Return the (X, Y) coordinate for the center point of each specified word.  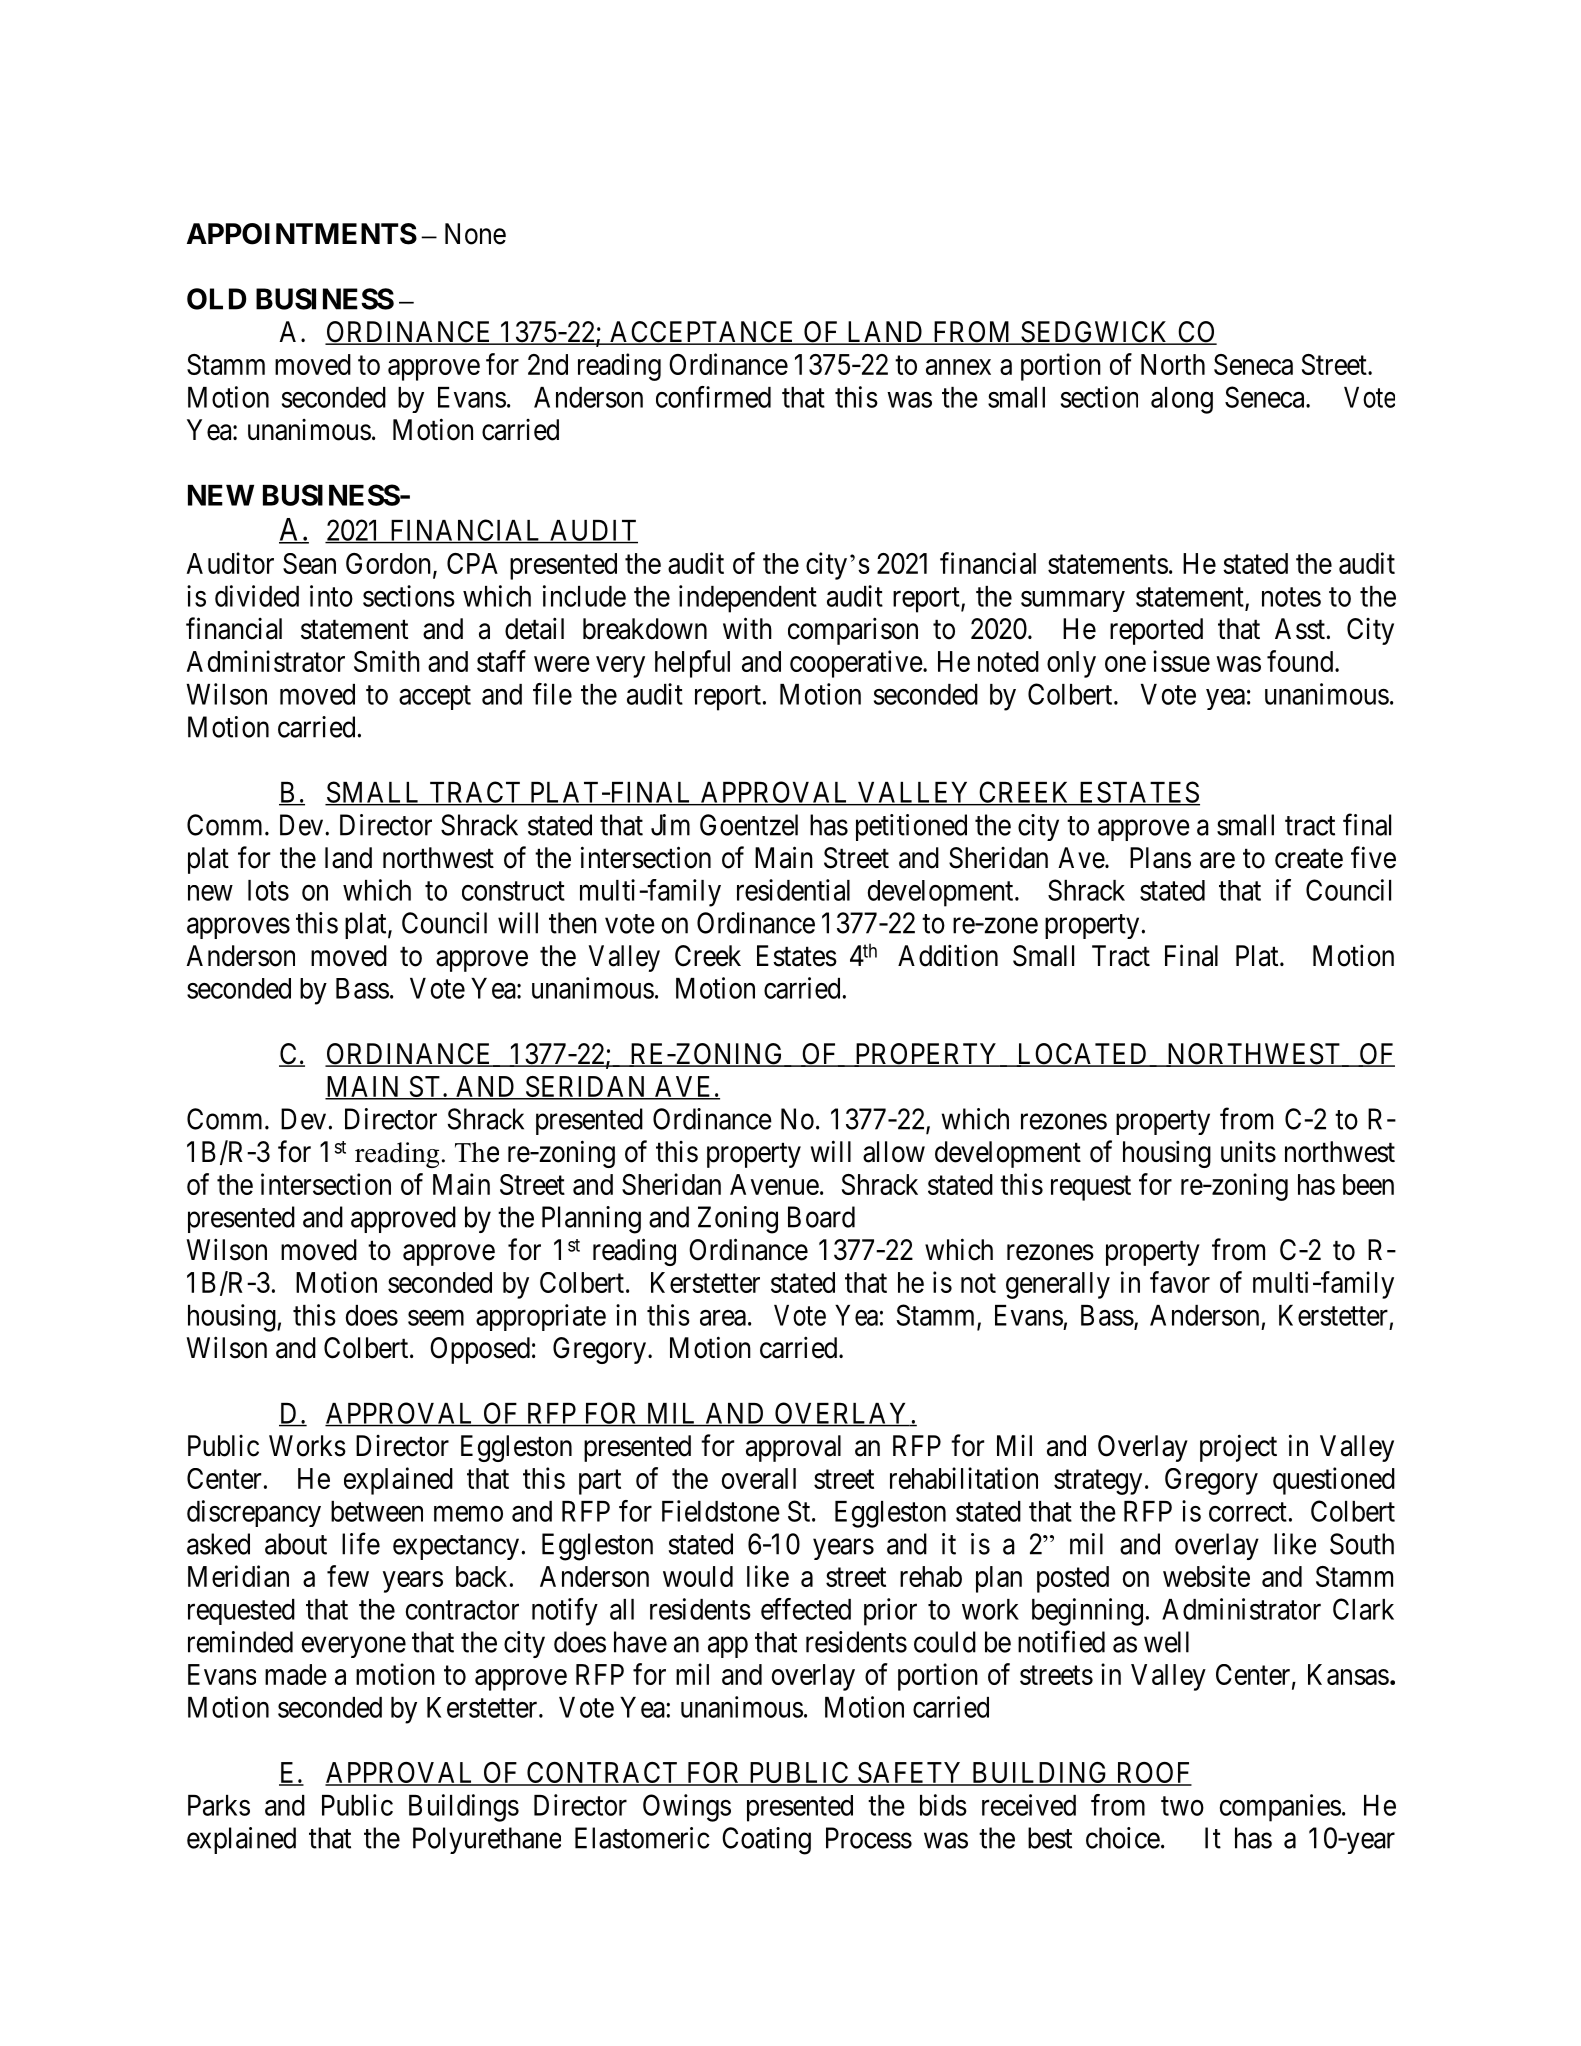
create (1309, 859)
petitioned (911, 827)
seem (436, 1318)
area (723, 1318)
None (475, 234)
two (1182, 1806)
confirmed (713, 397)
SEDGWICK (1096, 333)
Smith (387, 661)
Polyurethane (487, 1840)
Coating (766, 1841)
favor (1180, 1282)
